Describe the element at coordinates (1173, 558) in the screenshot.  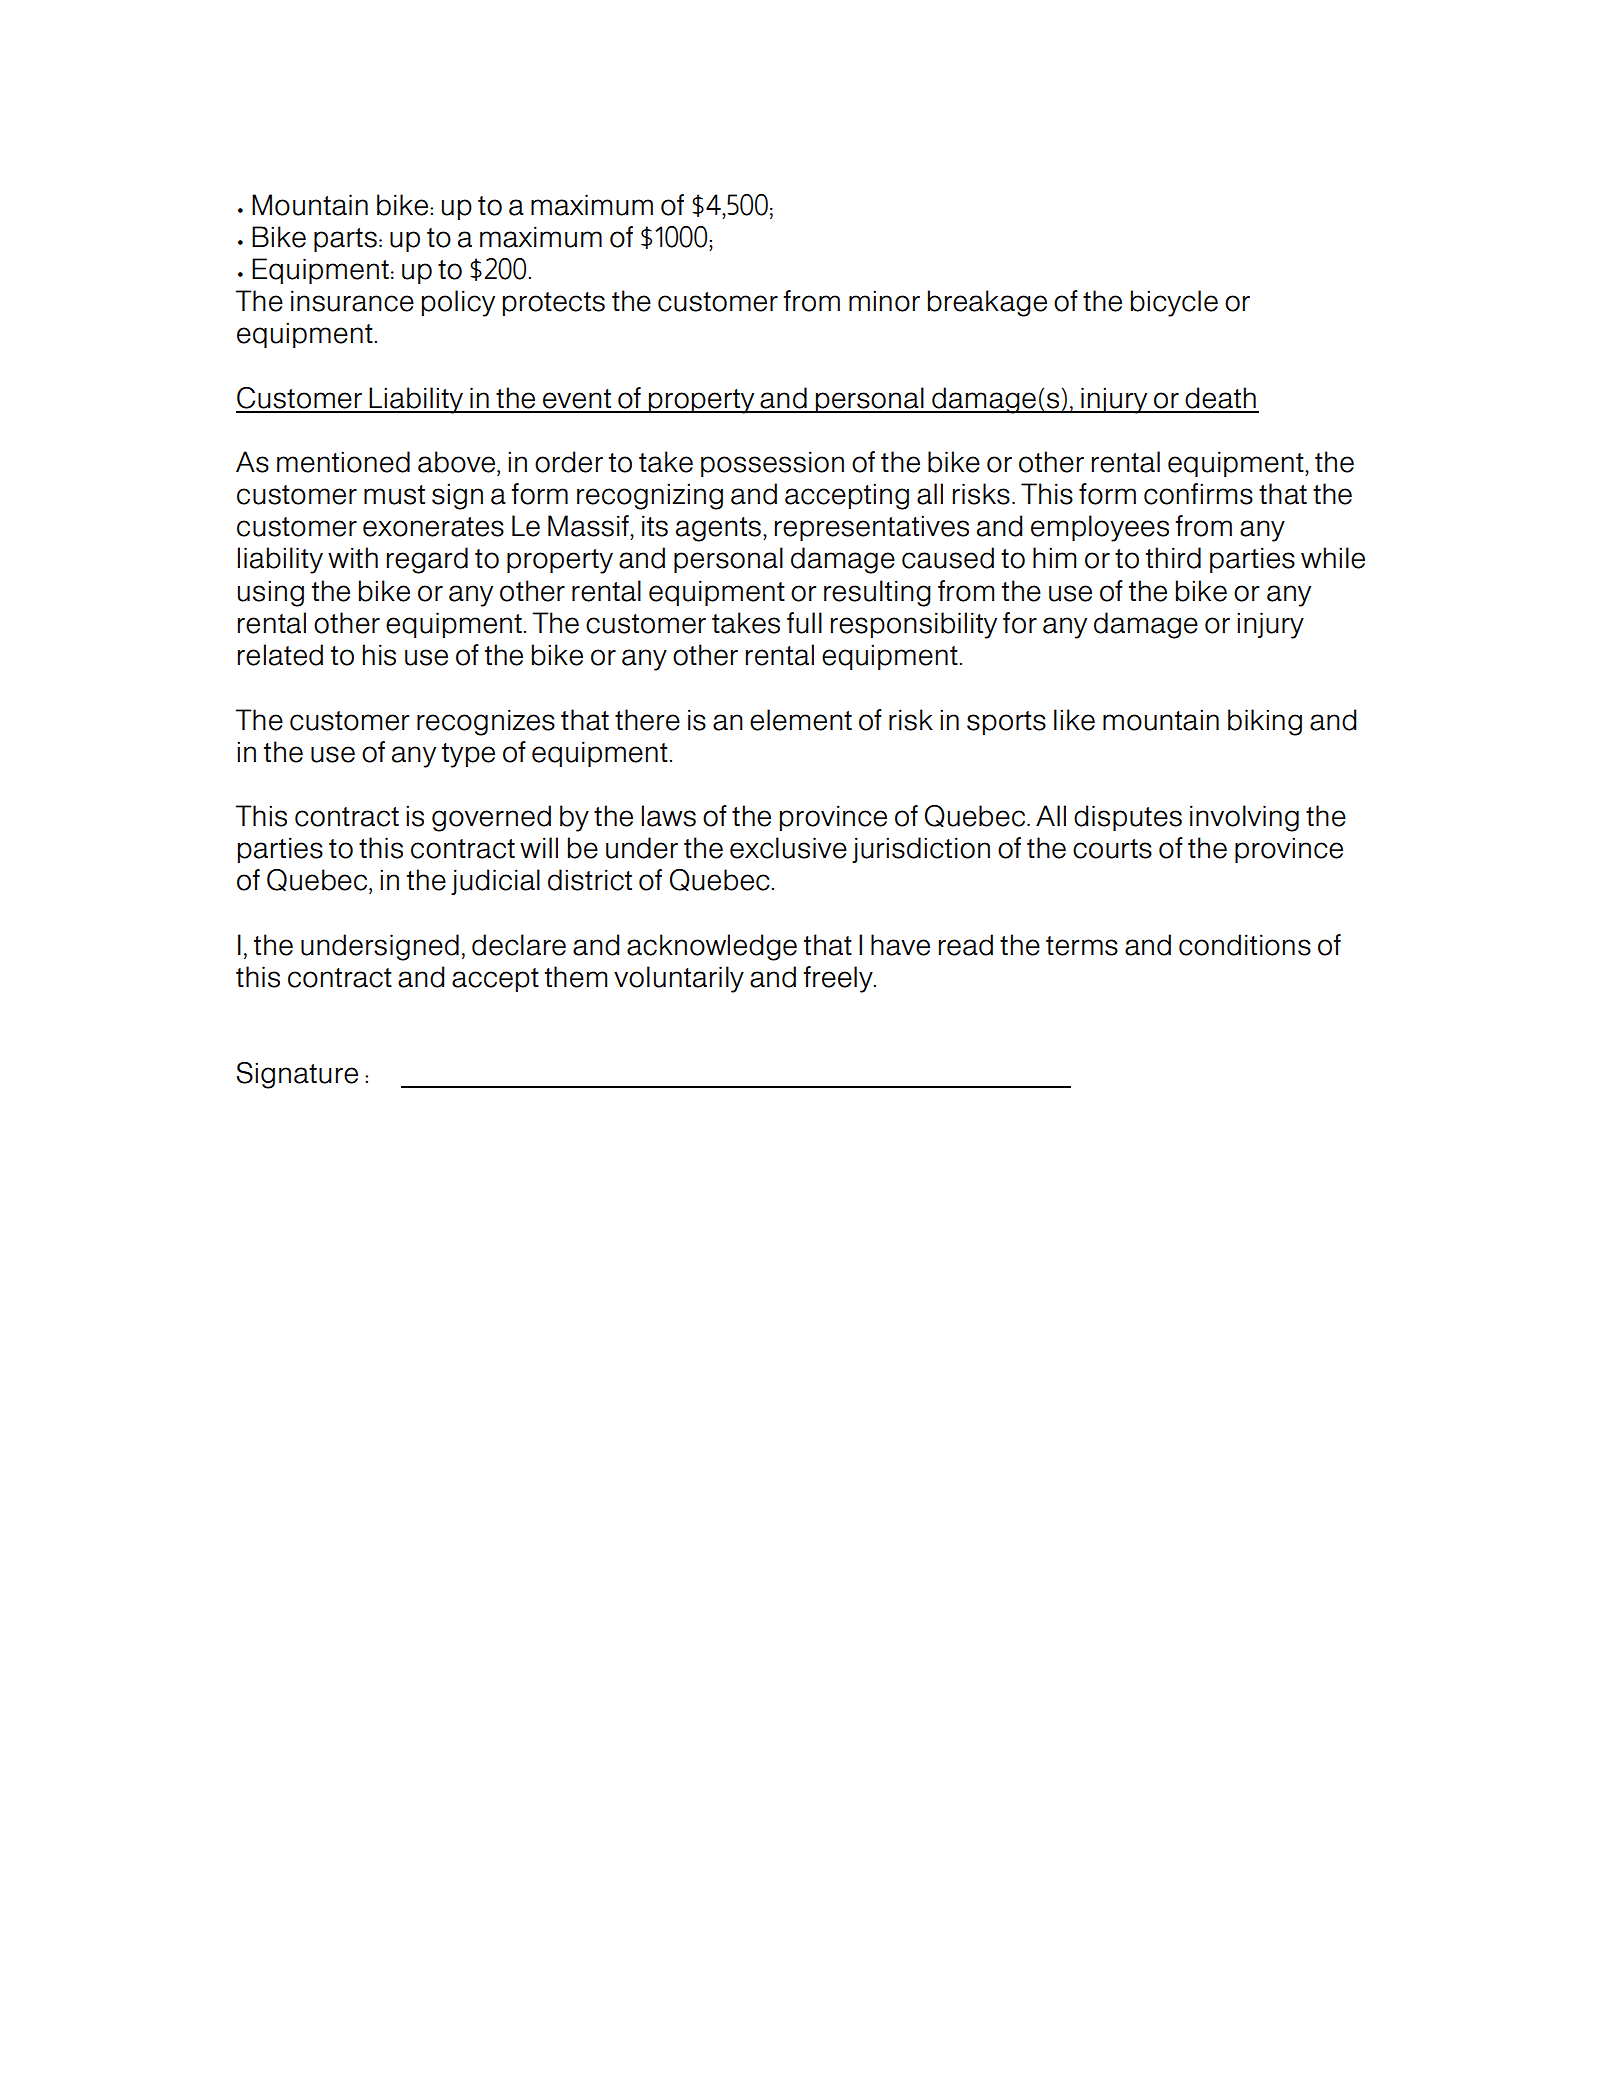
I see `third` at that location.
